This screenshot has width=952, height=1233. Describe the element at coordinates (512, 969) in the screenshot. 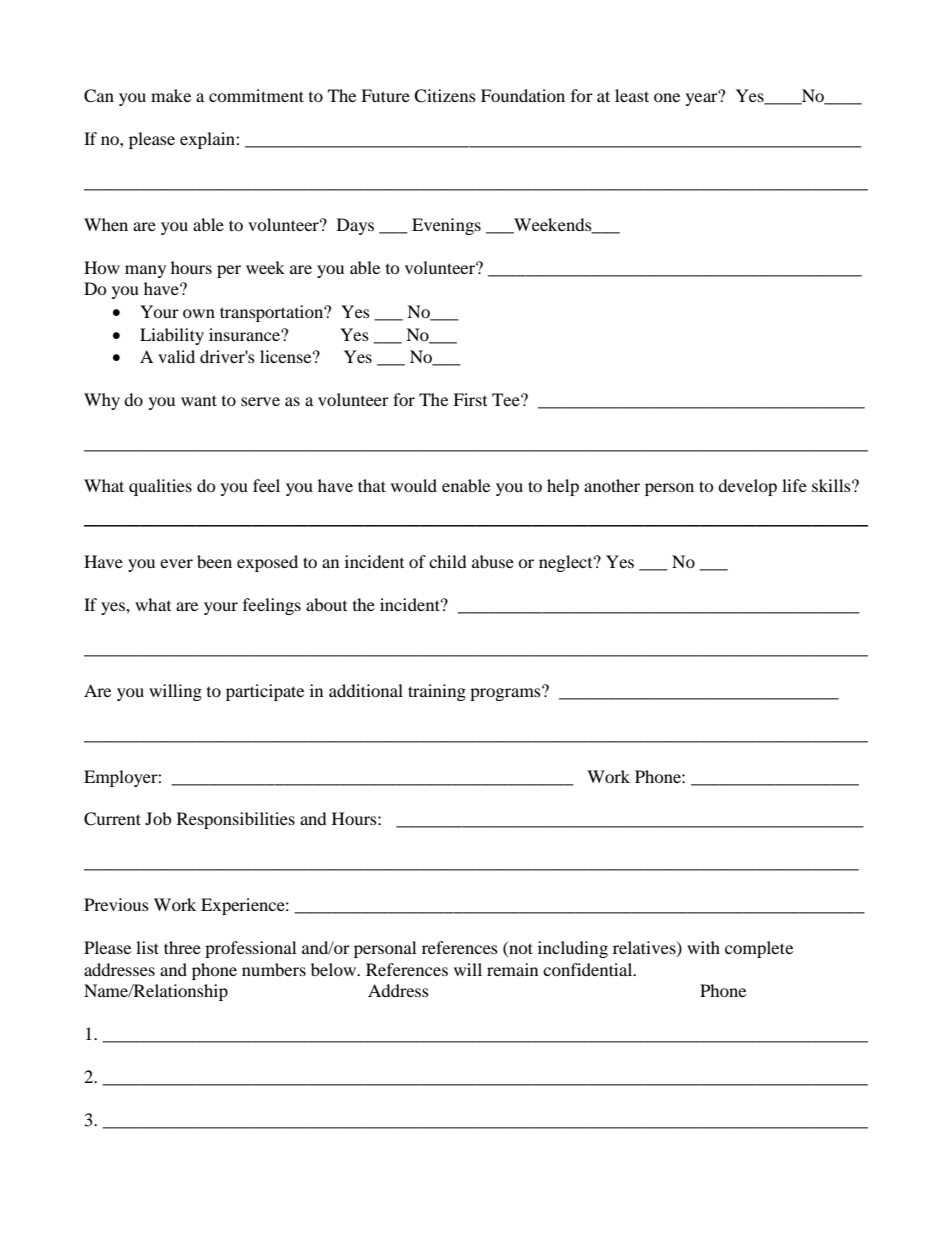

I see `remain` at that location.
